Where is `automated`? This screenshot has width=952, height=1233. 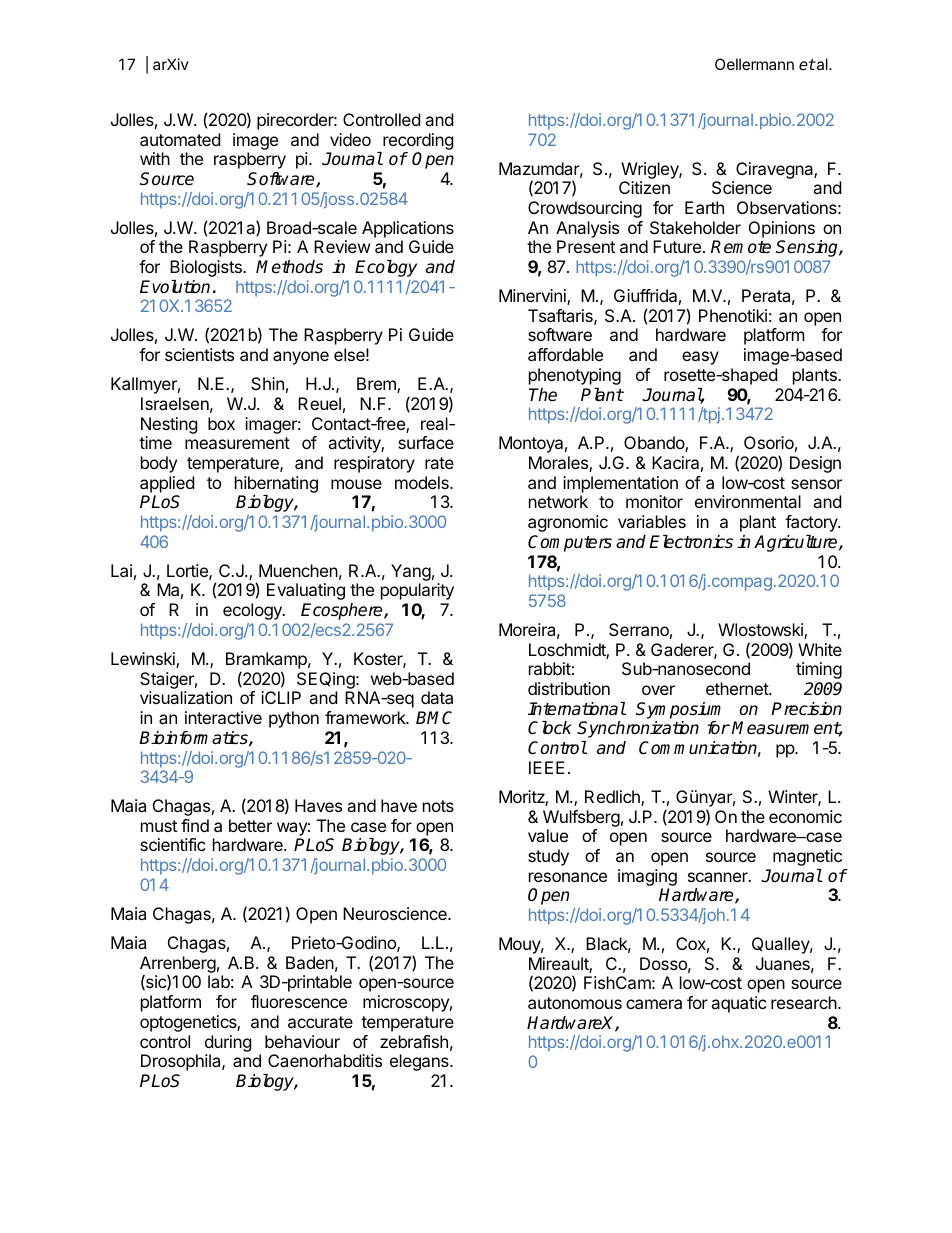
automated is located at coordinates (180, 139).
